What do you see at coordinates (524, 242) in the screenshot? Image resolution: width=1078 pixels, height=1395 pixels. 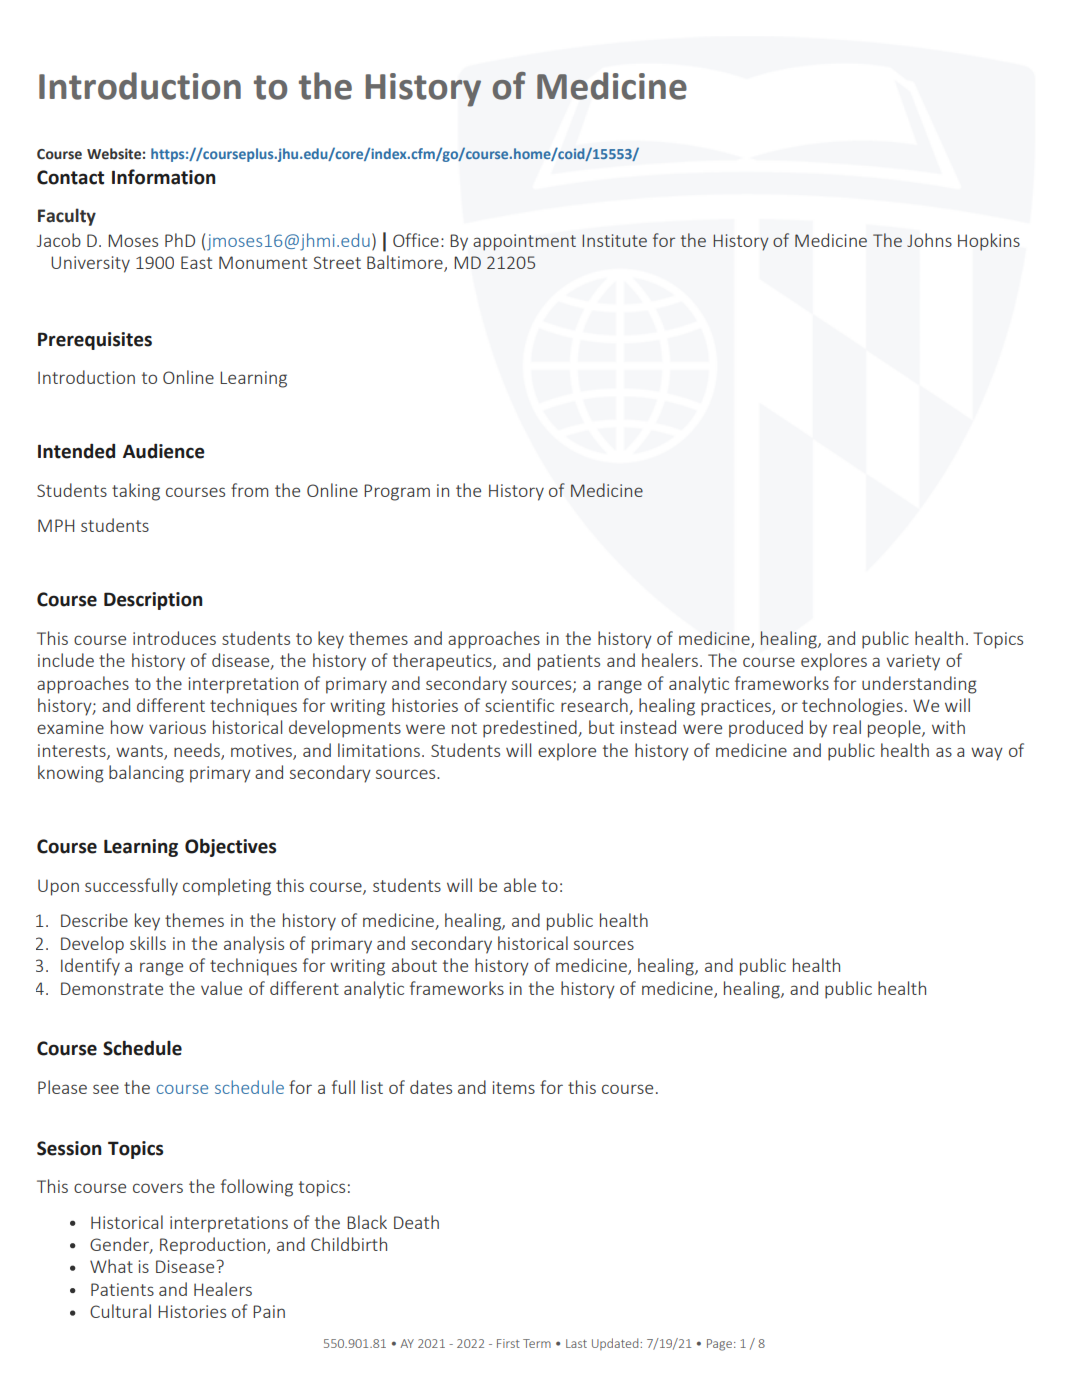 I see `appointment` at bounding box center [524, 242].
